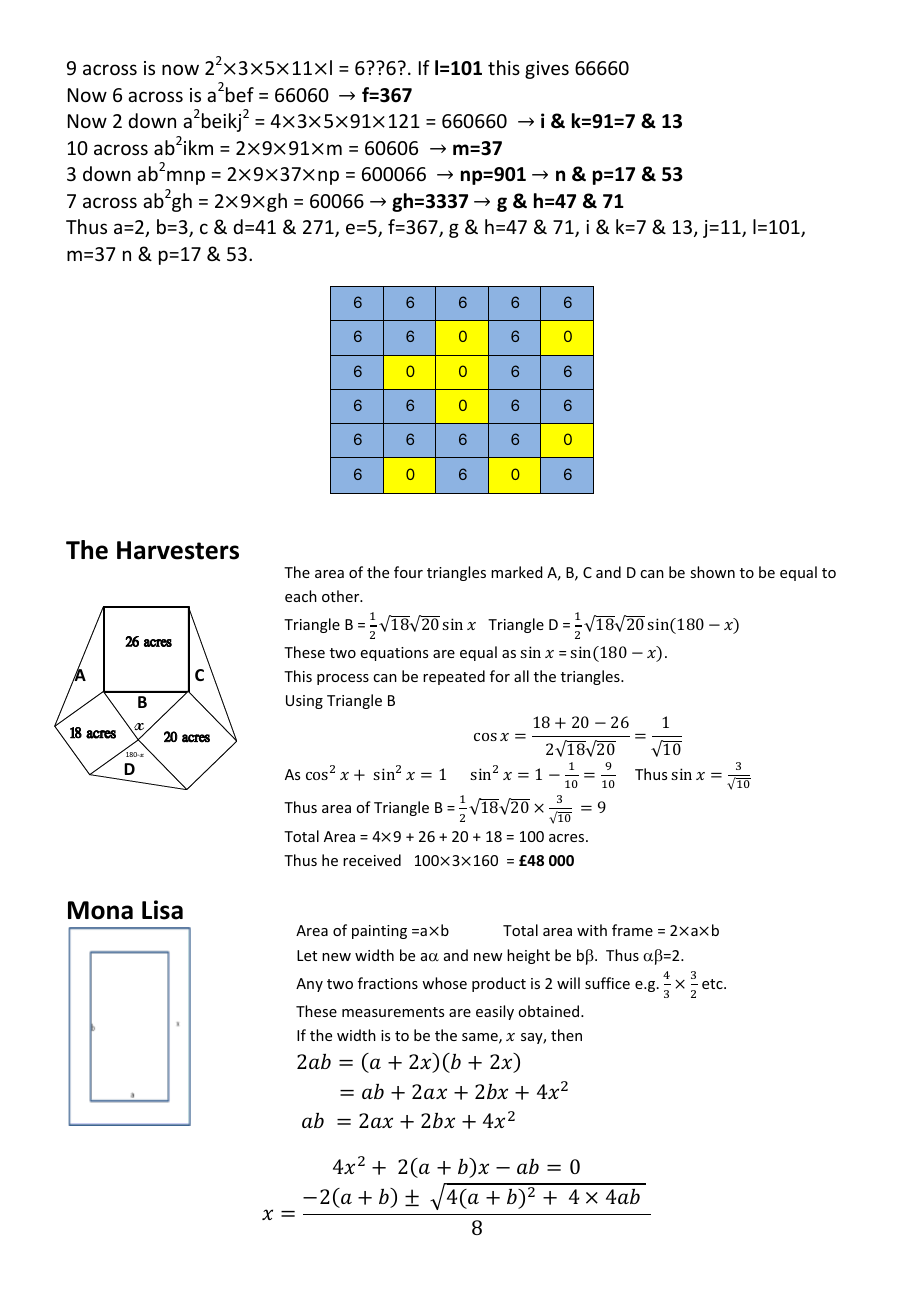 The image size is (924, 1308). Describe the element at coordinates (301, 596) in the image. I see `each` at that location.
